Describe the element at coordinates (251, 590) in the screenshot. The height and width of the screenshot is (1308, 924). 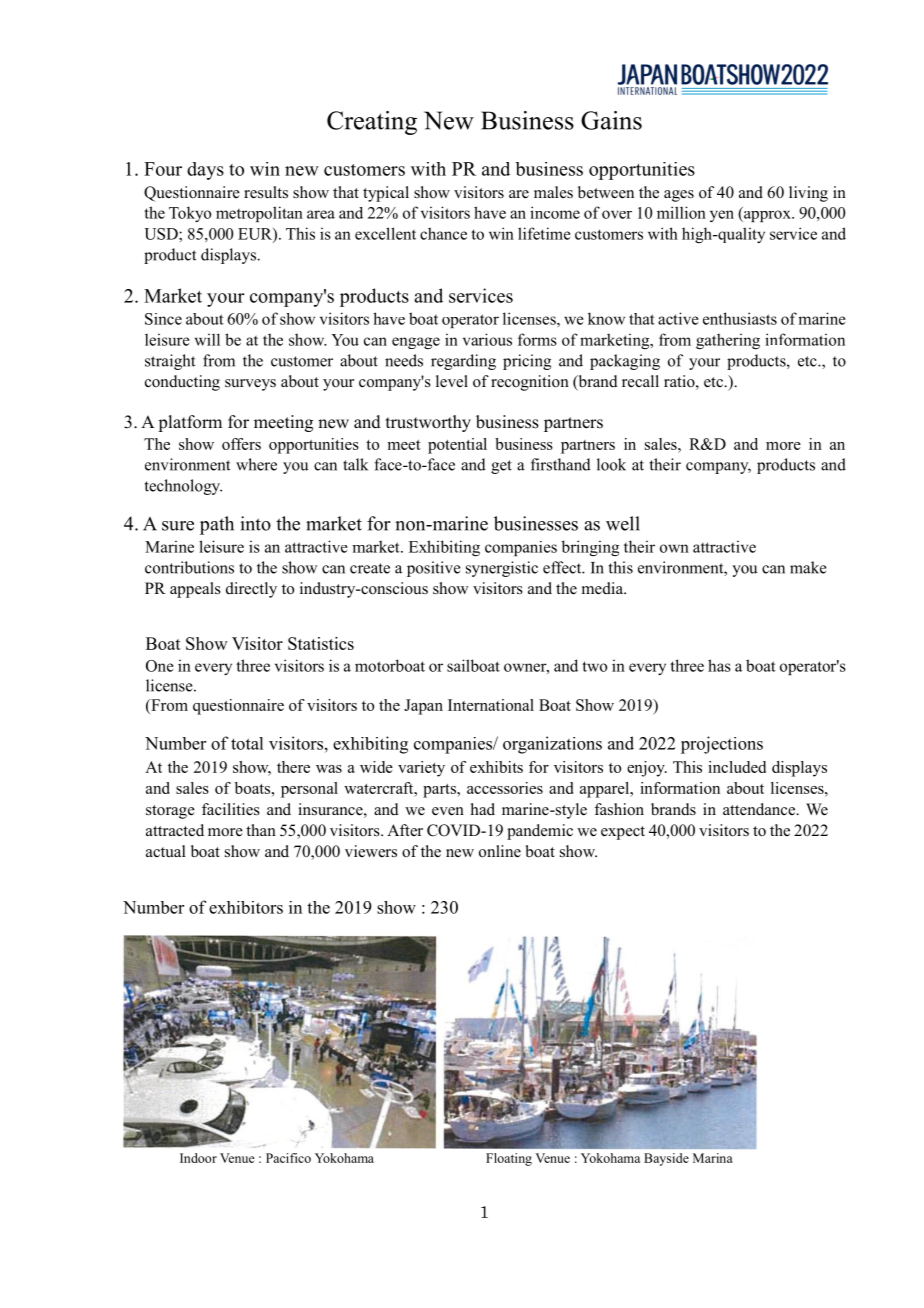
I see `directly` at that location.
